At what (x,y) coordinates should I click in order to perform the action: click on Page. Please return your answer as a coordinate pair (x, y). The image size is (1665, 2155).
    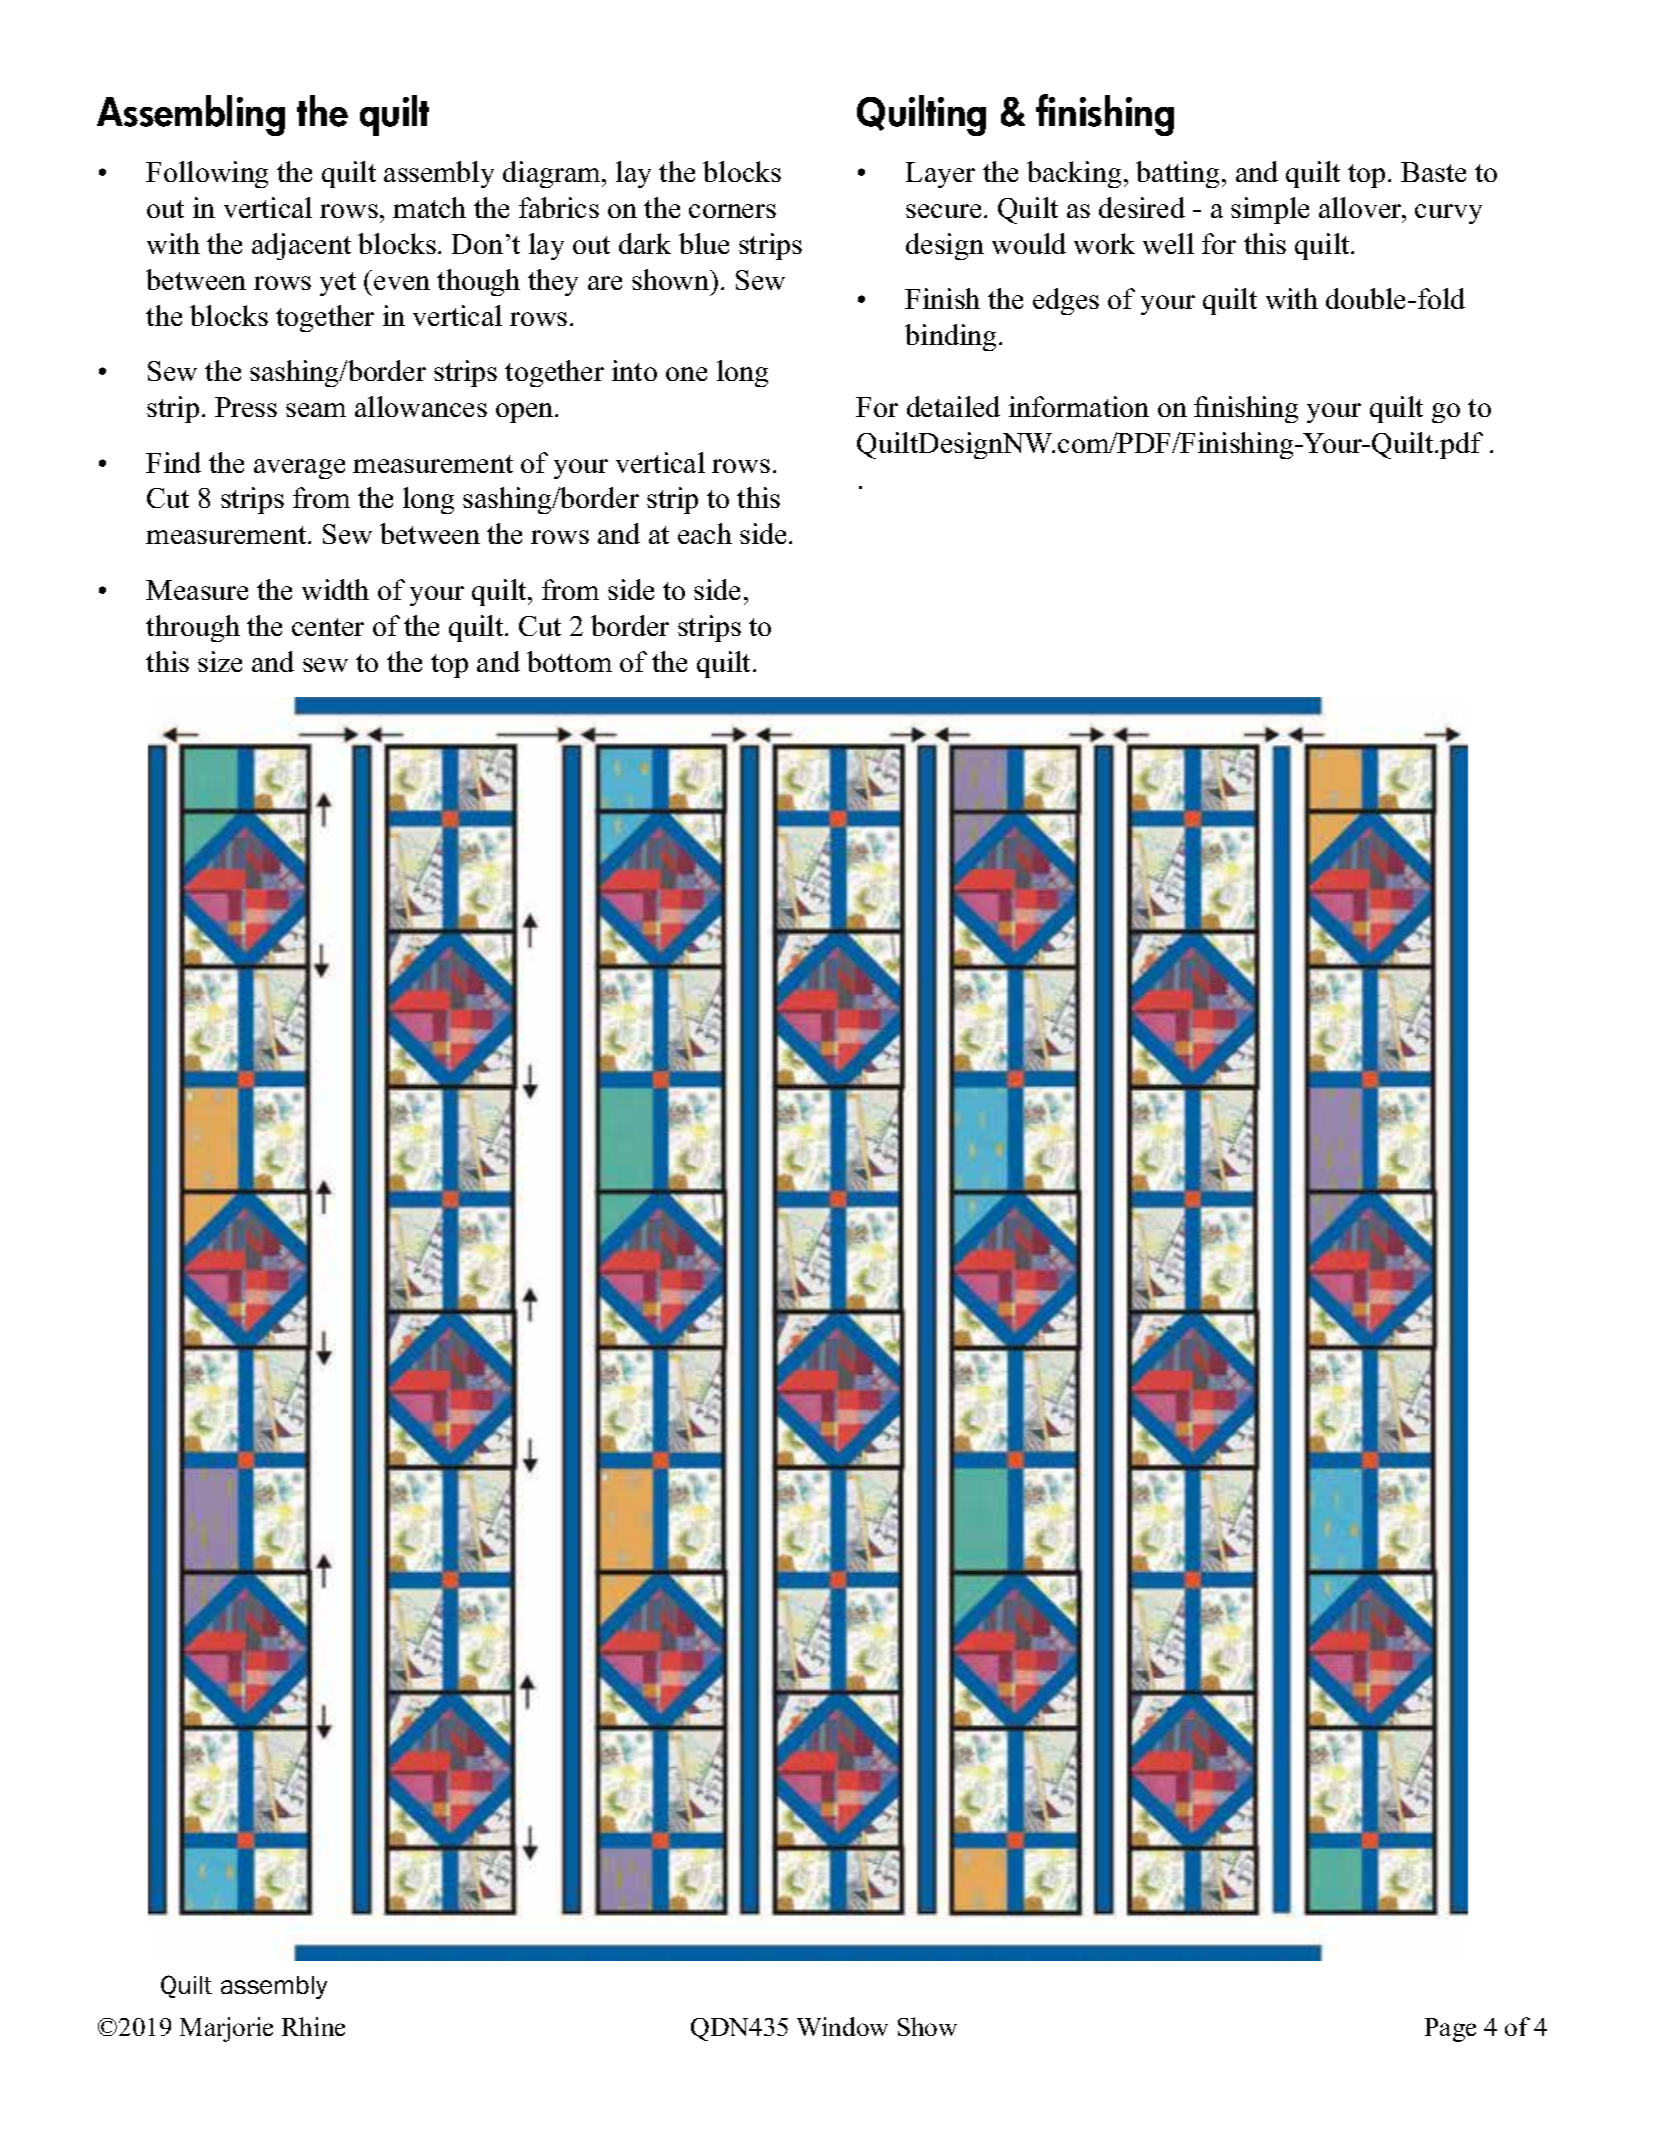
    Looking at the image, I should click on (1450, 2030).
